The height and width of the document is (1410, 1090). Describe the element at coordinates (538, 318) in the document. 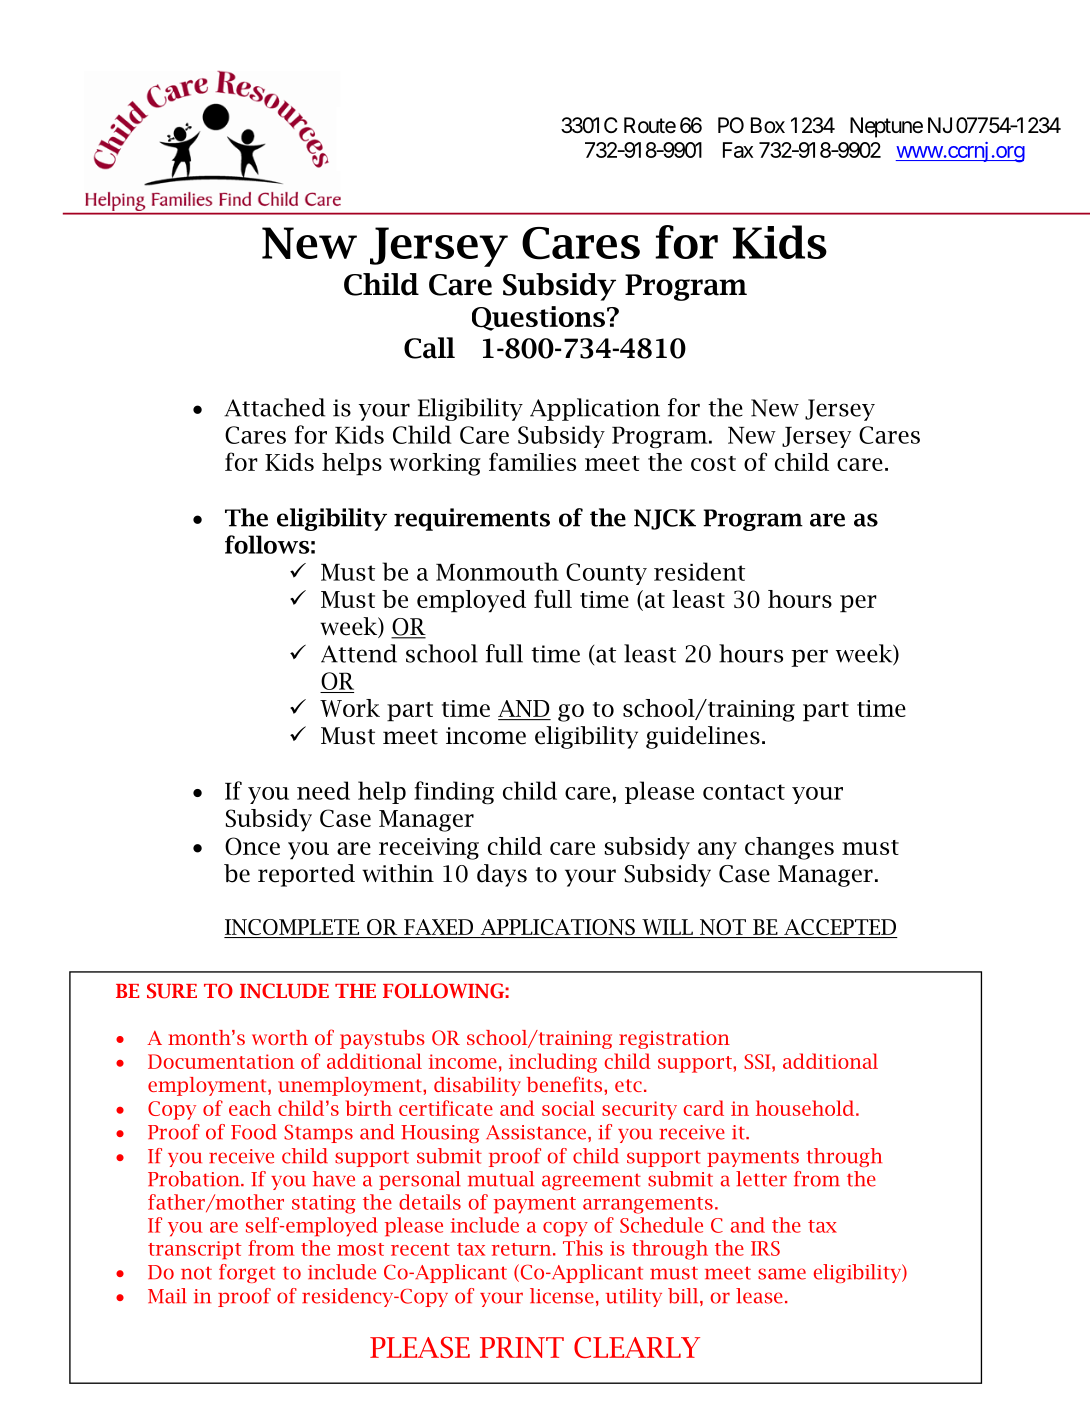

I see `Questions` at that location.
